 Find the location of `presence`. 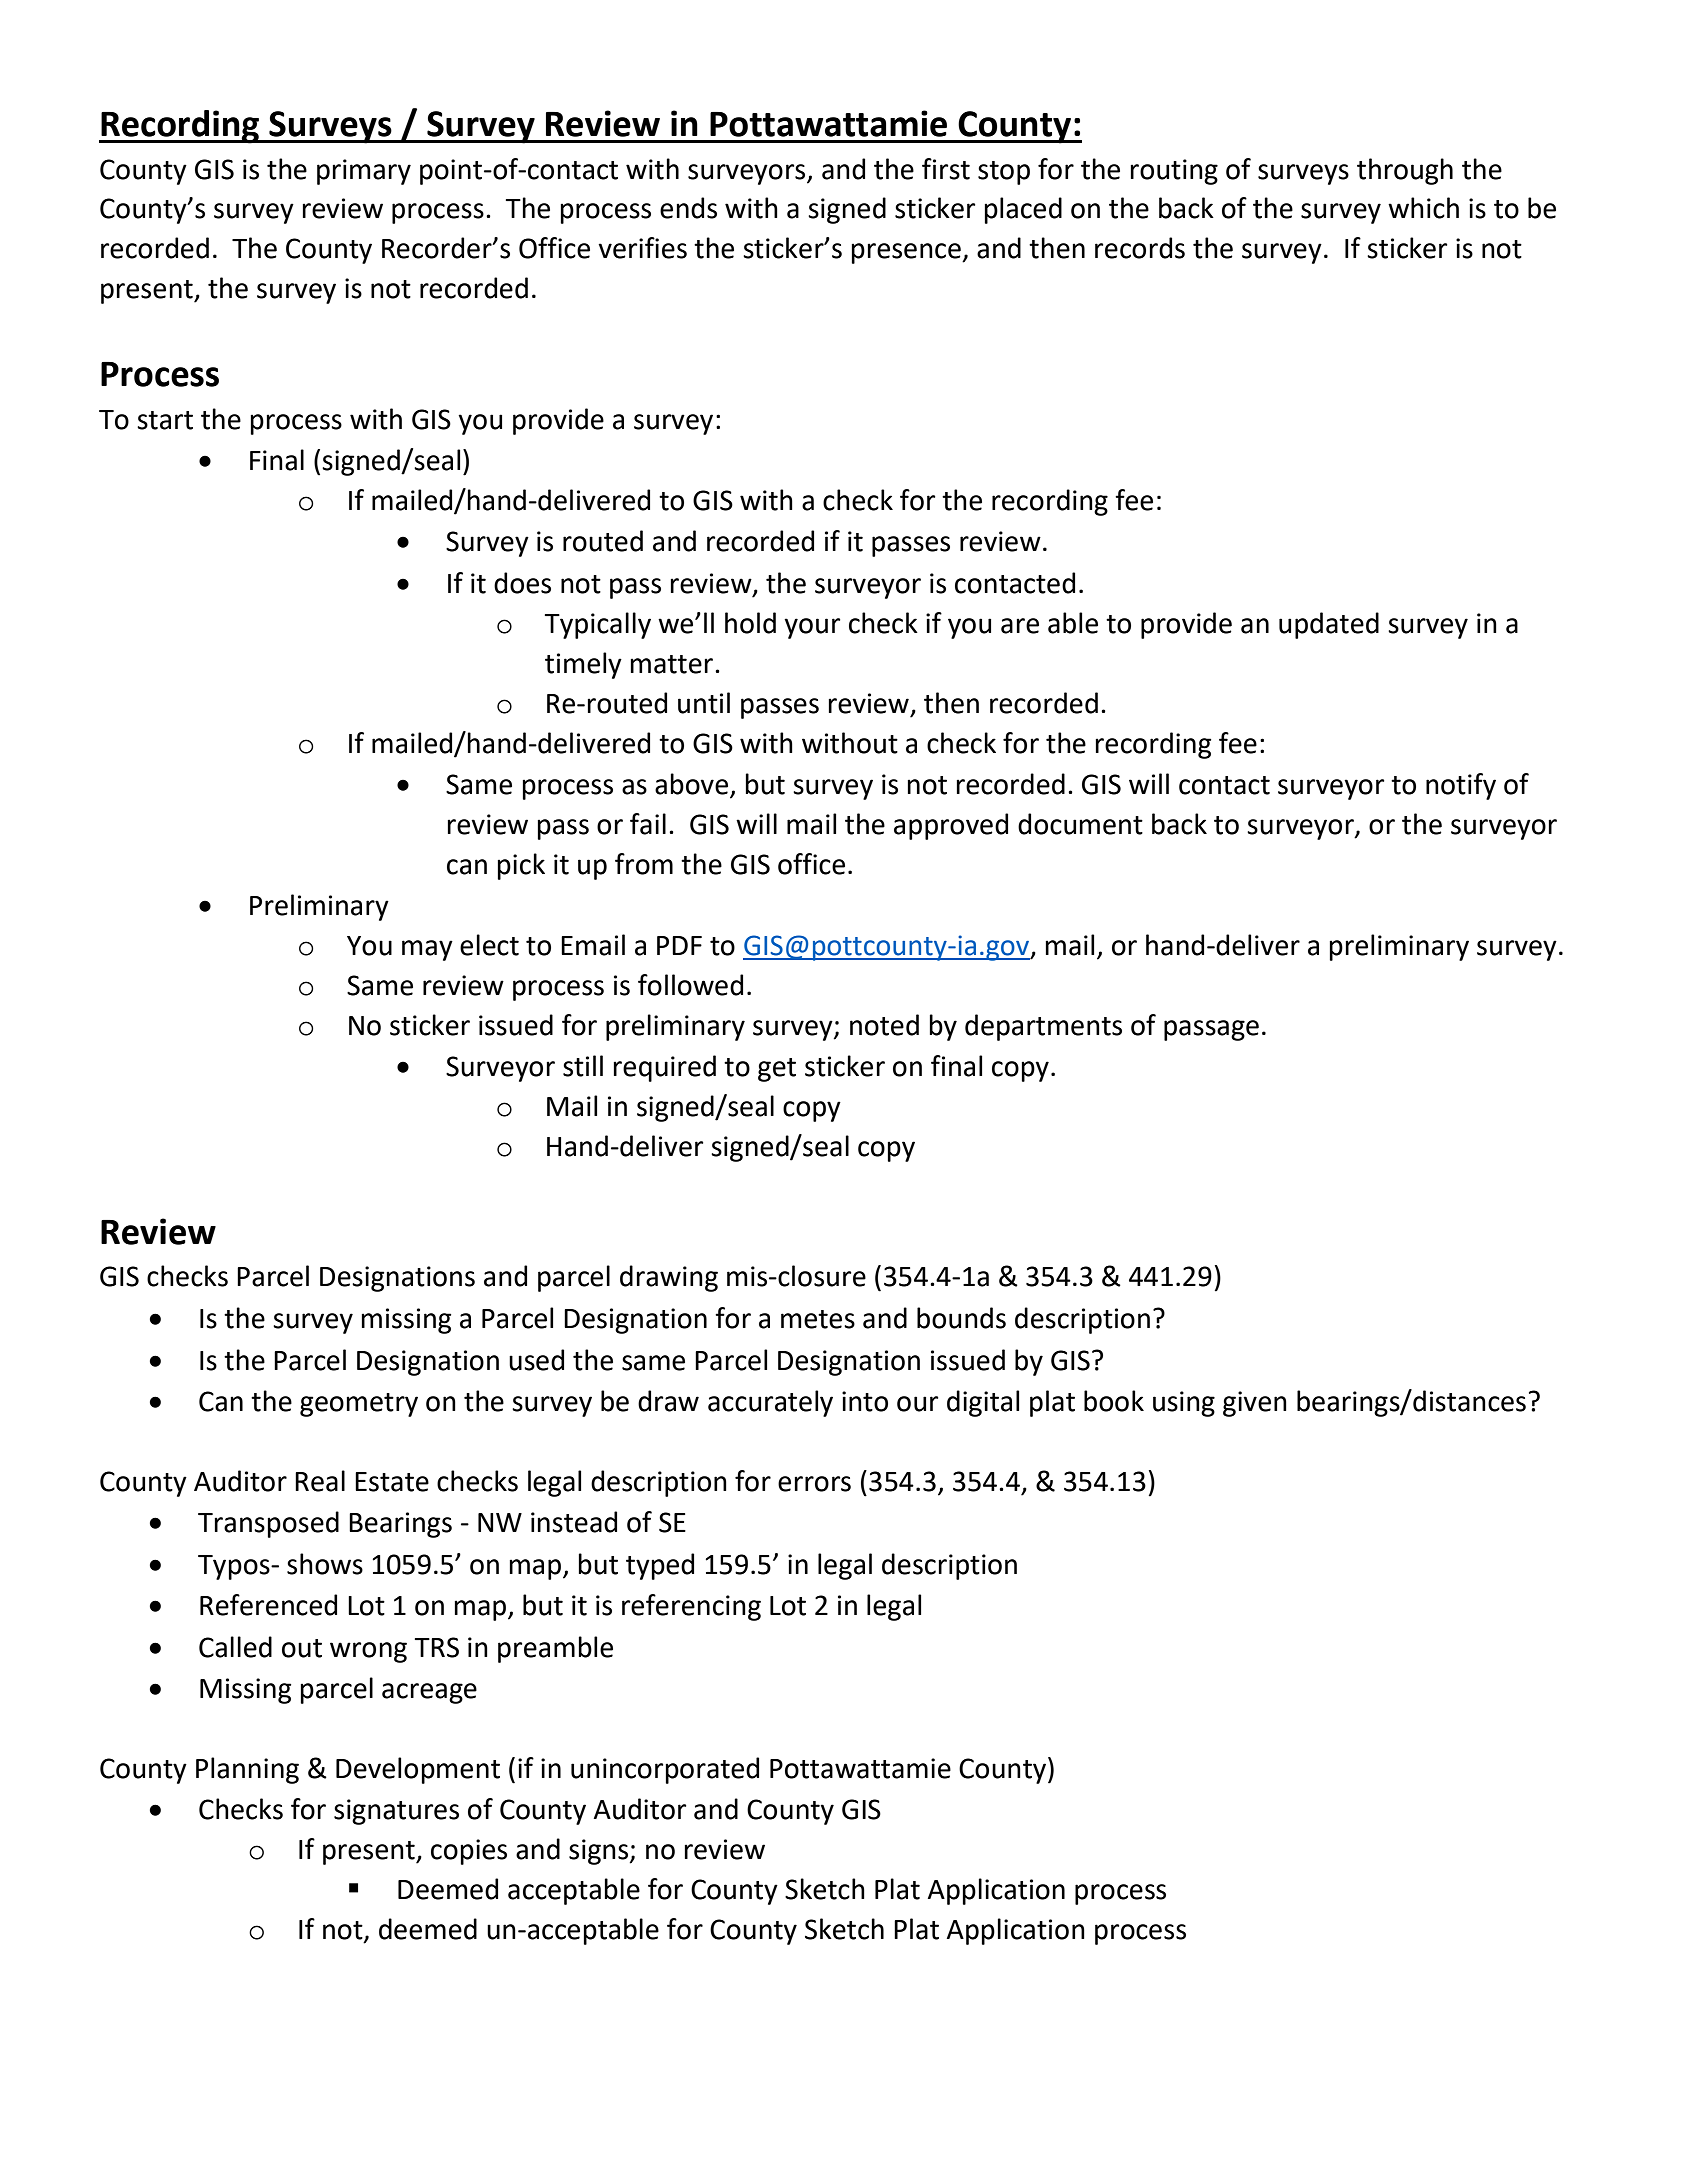

presence is located at coordinates (907, 253).
